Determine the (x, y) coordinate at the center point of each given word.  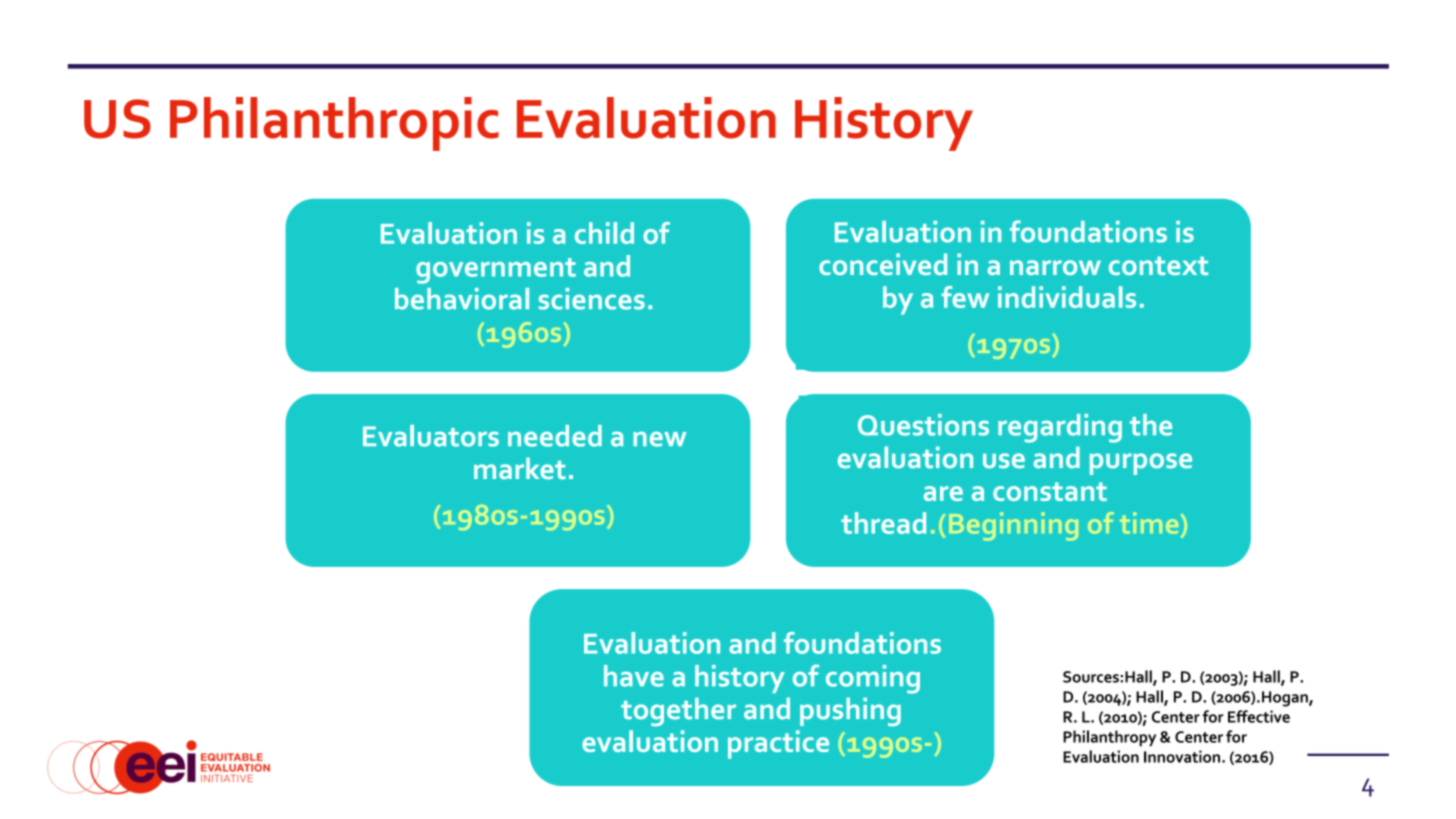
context (1158, 266)
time (1149, 523)
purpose (1141, 464)
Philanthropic (334, 124)
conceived (883, 264)
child (604, 233)
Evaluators (431, 436)
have (634, 676)
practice (778, 744)
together (678, 712)
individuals (1067, 297)
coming (873, 679)
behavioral (462, 299)
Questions (923, 425)
